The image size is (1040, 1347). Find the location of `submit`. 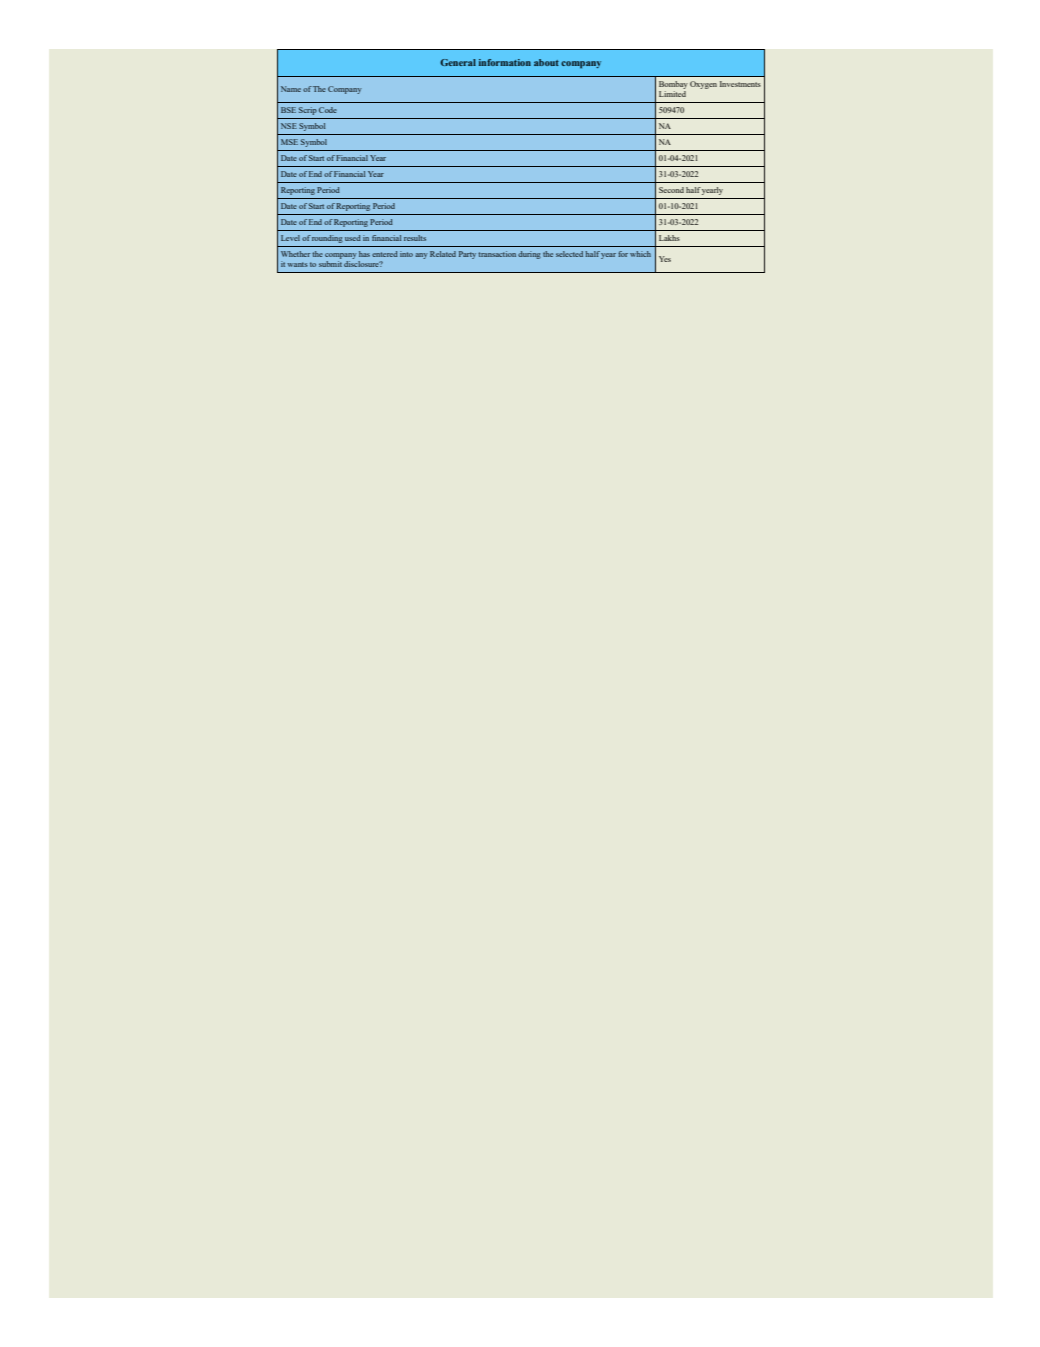

submit is located at coordinates (330, 264).
